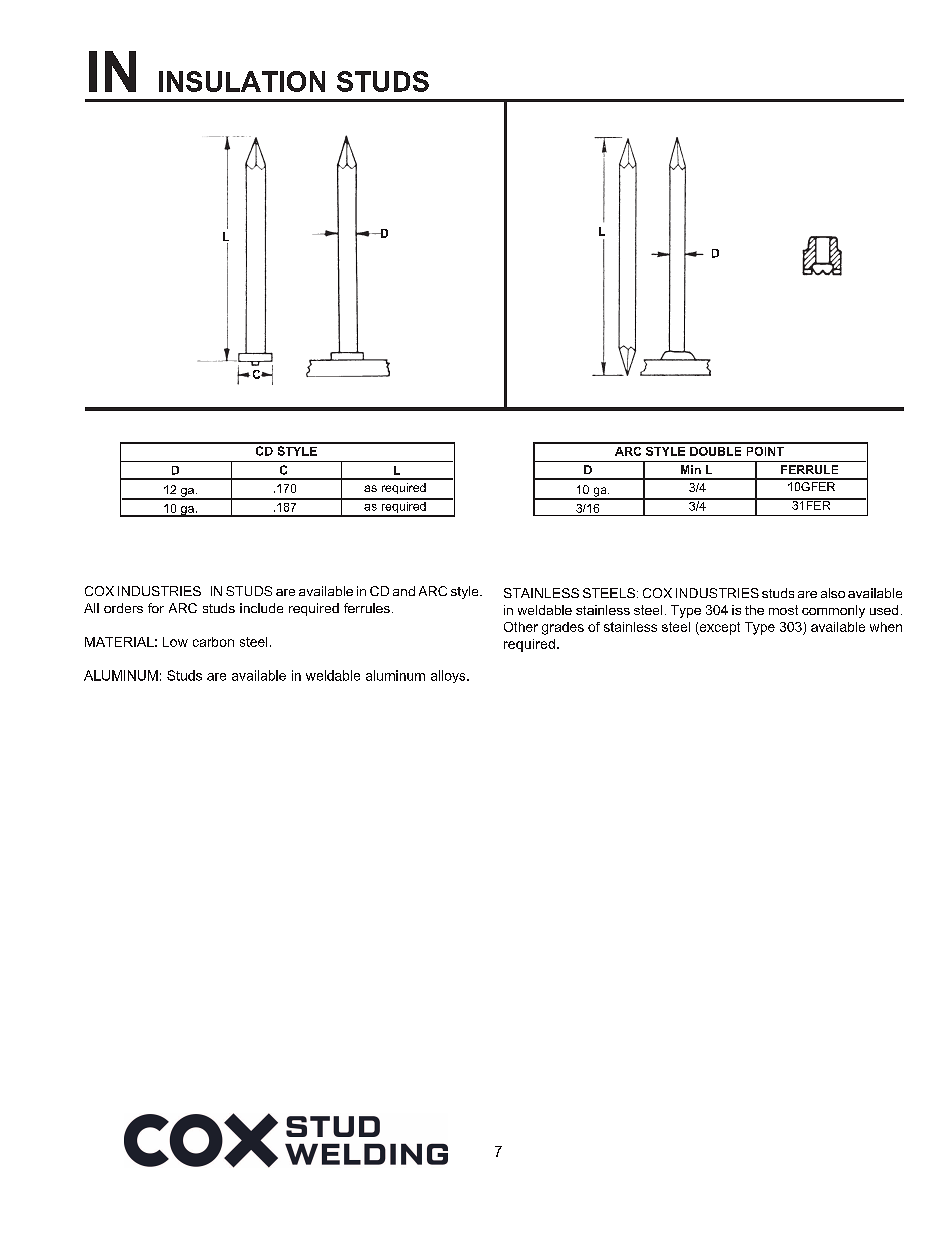 This page has height=1233, width=952. What do you see at coordinates (404, 591) in the page?
I see `and` at bounding box center [404, 591].
